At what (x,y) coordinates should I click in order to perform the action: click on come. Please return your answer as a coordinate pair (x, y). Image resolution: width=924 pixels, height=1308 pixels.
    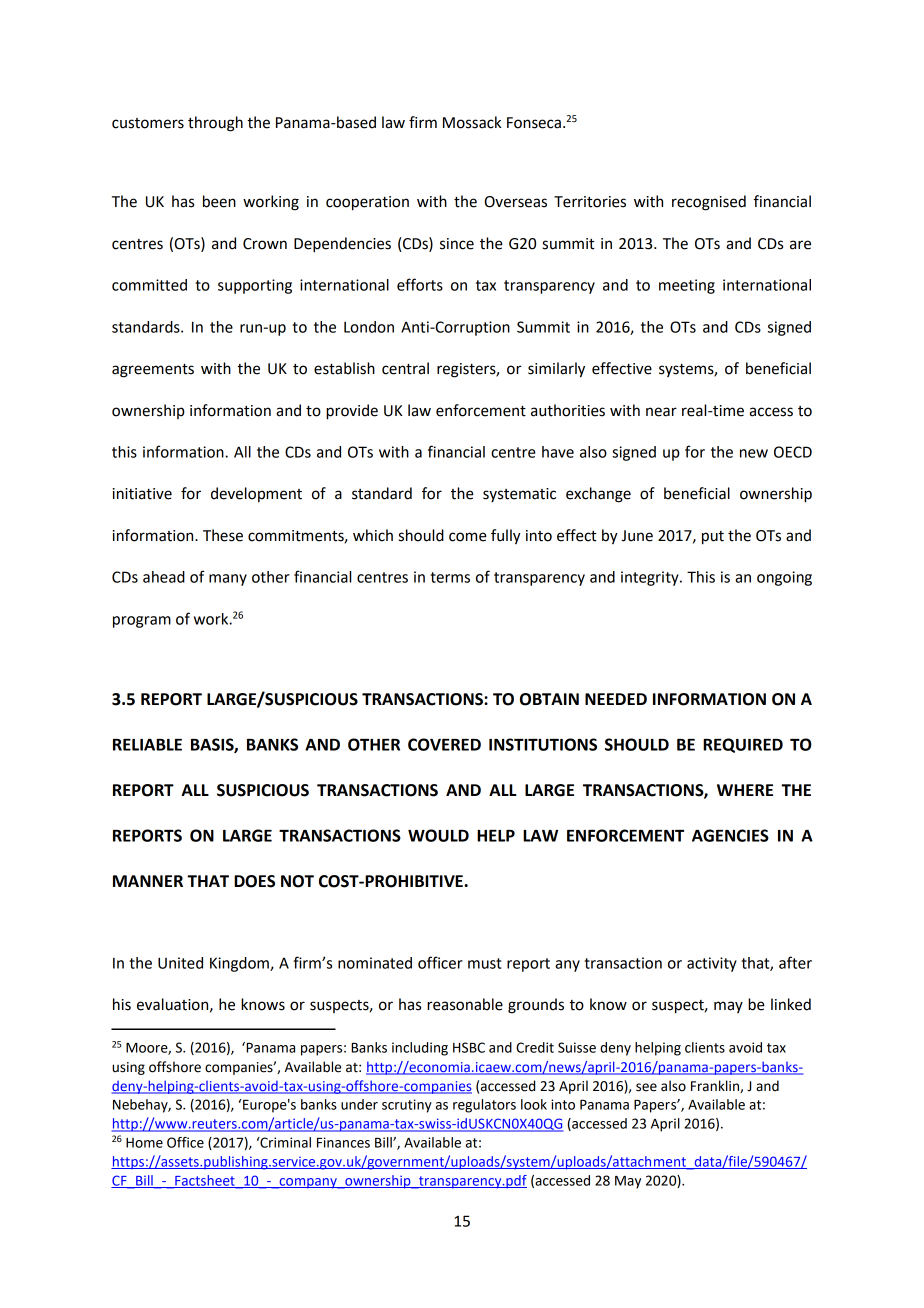
    Looking at the image, I should click on (468, 537).
